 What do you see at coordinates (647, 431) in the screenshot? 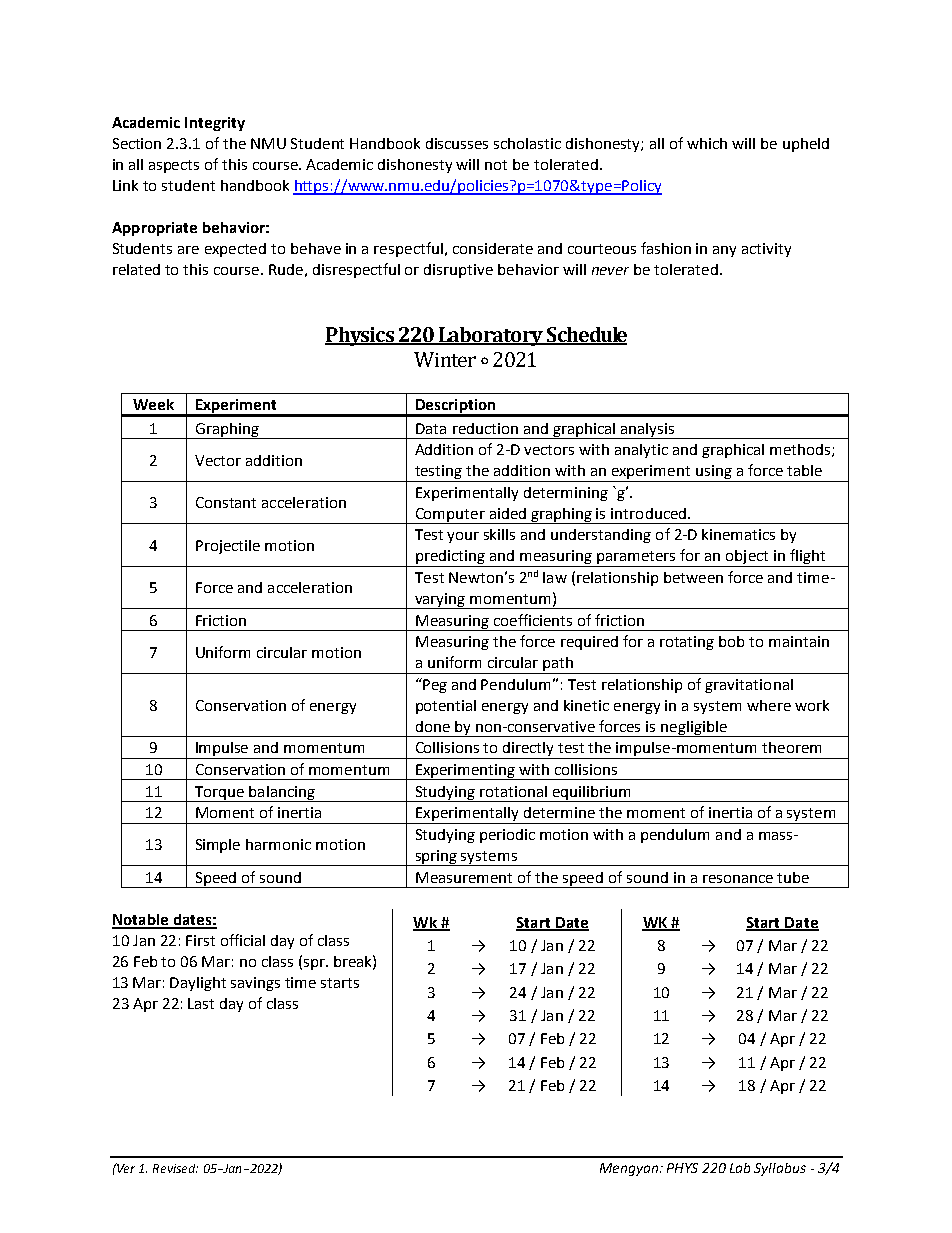
I see `analysis` at bounding box center [647, 431].
